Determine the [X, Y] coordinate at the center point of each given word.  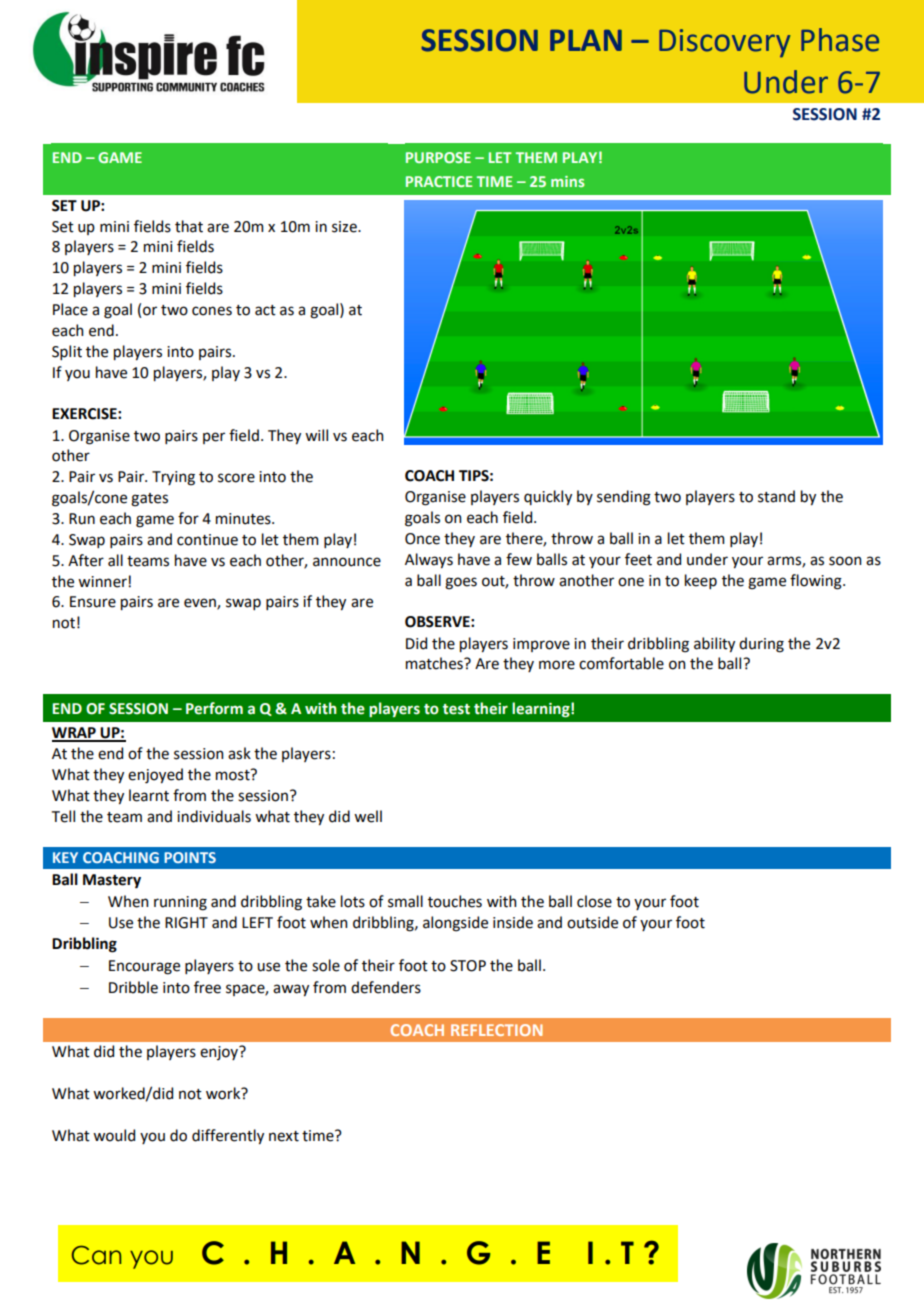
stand [776, 496]
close [594, 901]
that [189, 226]
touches [455, 901]
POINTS [190, 857]
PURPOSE [438, 157]
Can [96, 1255]
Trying [173, 478]
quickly [548, 497]
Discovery [725, 43]
